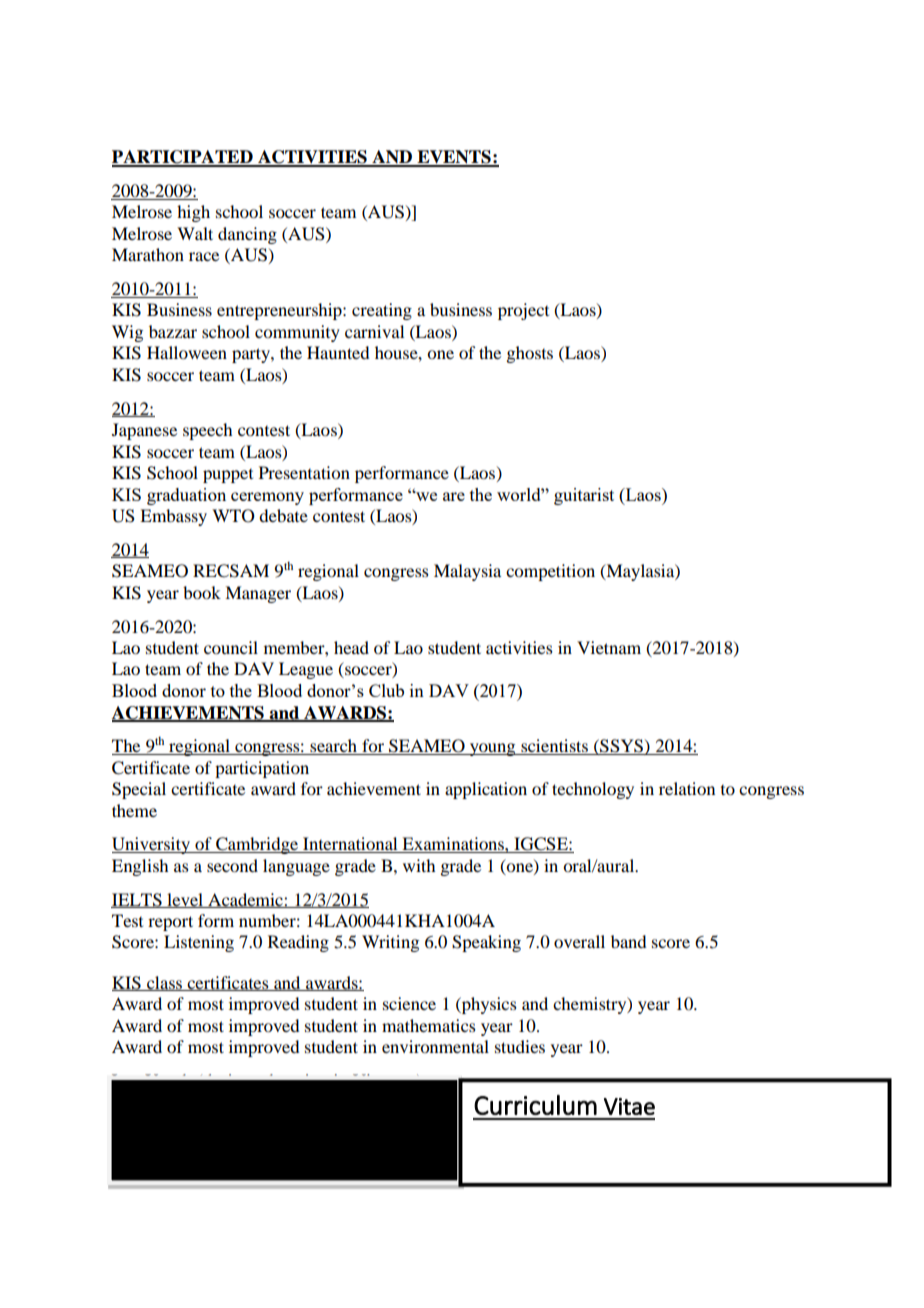 The height and width of the page is (1308, 924). Describe the element at coordinates (523, 311) in the page. I see `project` at that location.
